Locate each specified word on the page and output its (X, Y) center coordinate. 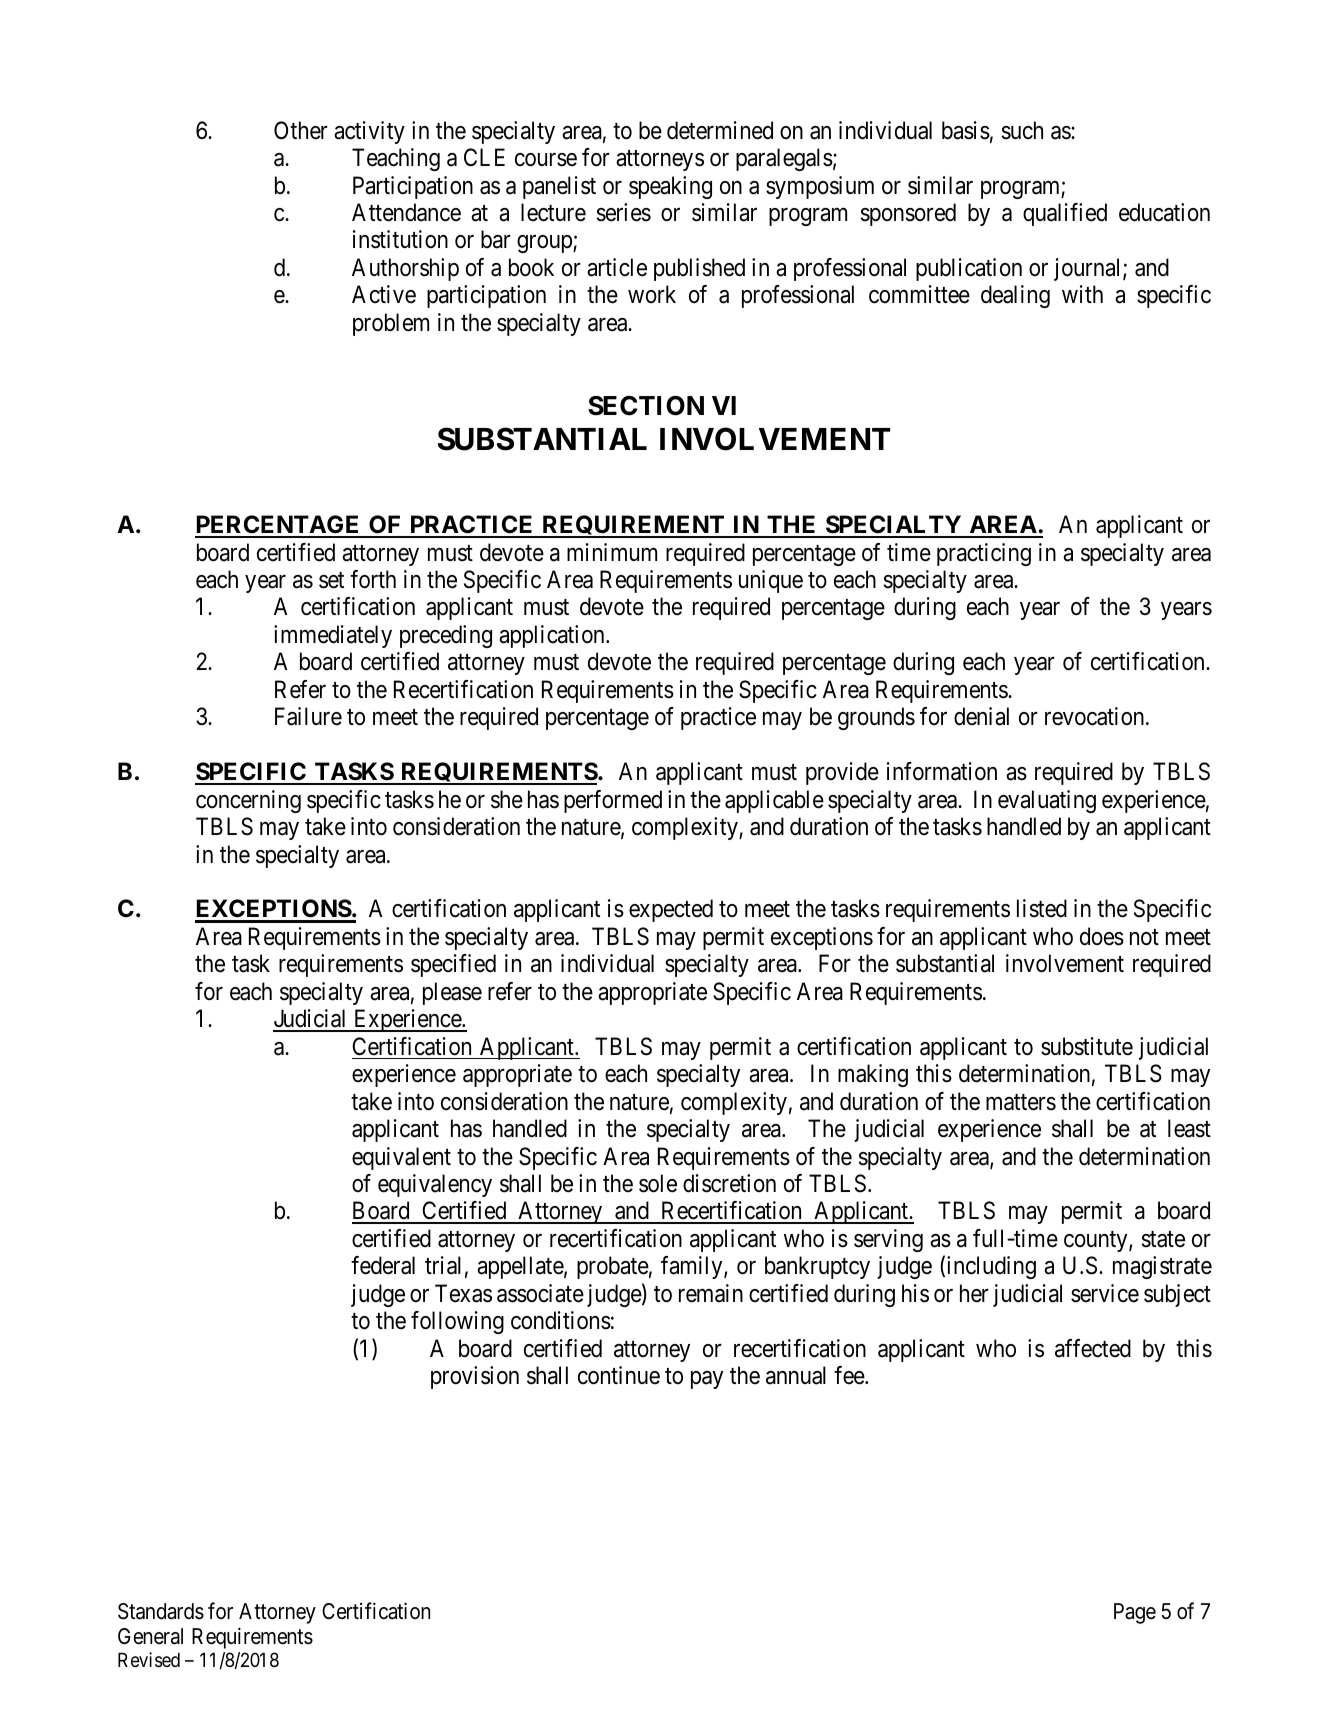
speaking (670, 187)
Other (301, 130)
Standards (161, 1611)
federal (383, 1265)
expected (671, 910)
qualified (1065, 214)
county (1097, 1241)
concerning (248, 801)
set (331, 580)
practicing (984, 554)
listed (1042, 908)
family (693, 1267)
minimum (612, 552)
